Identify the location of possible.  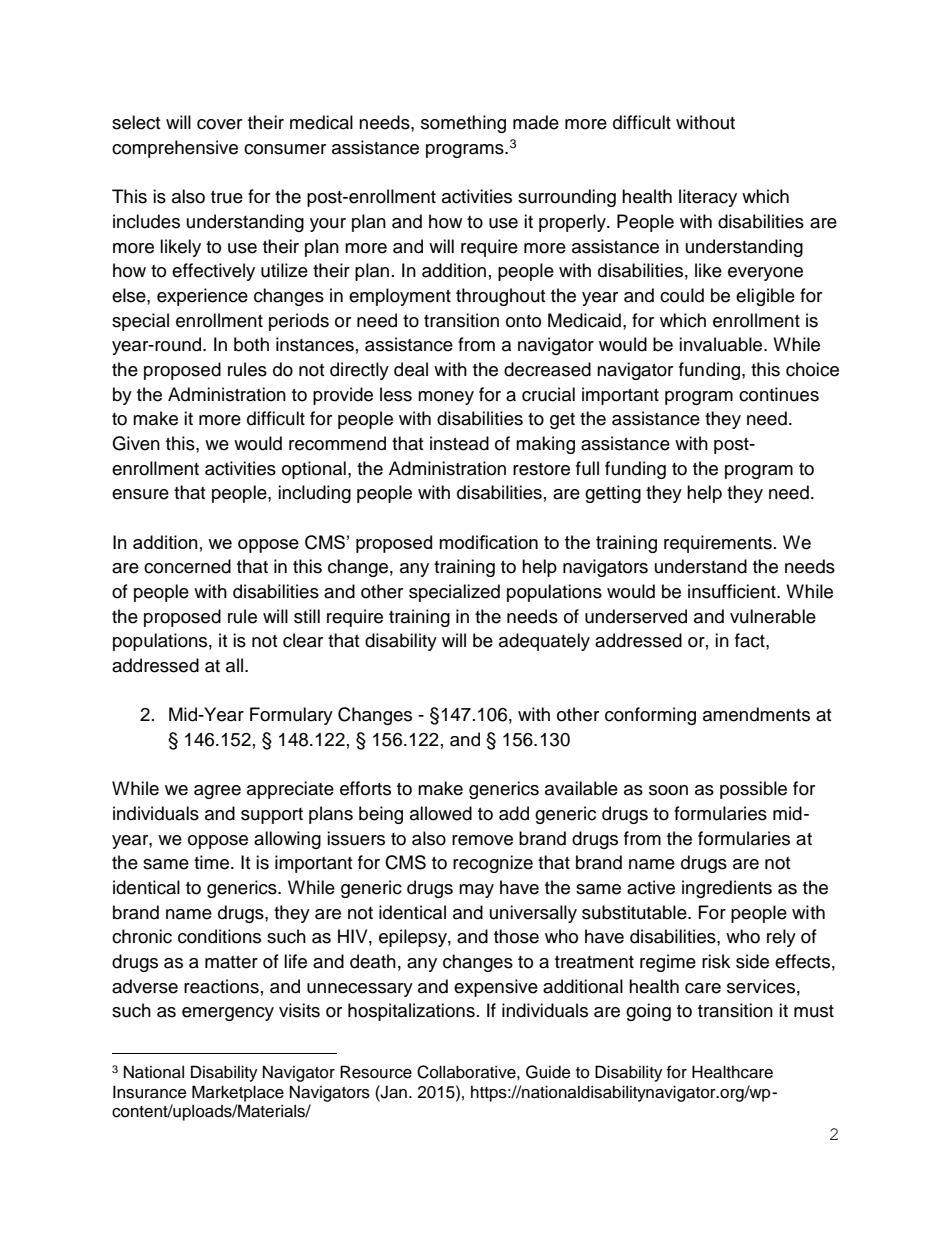
(753, 790).
